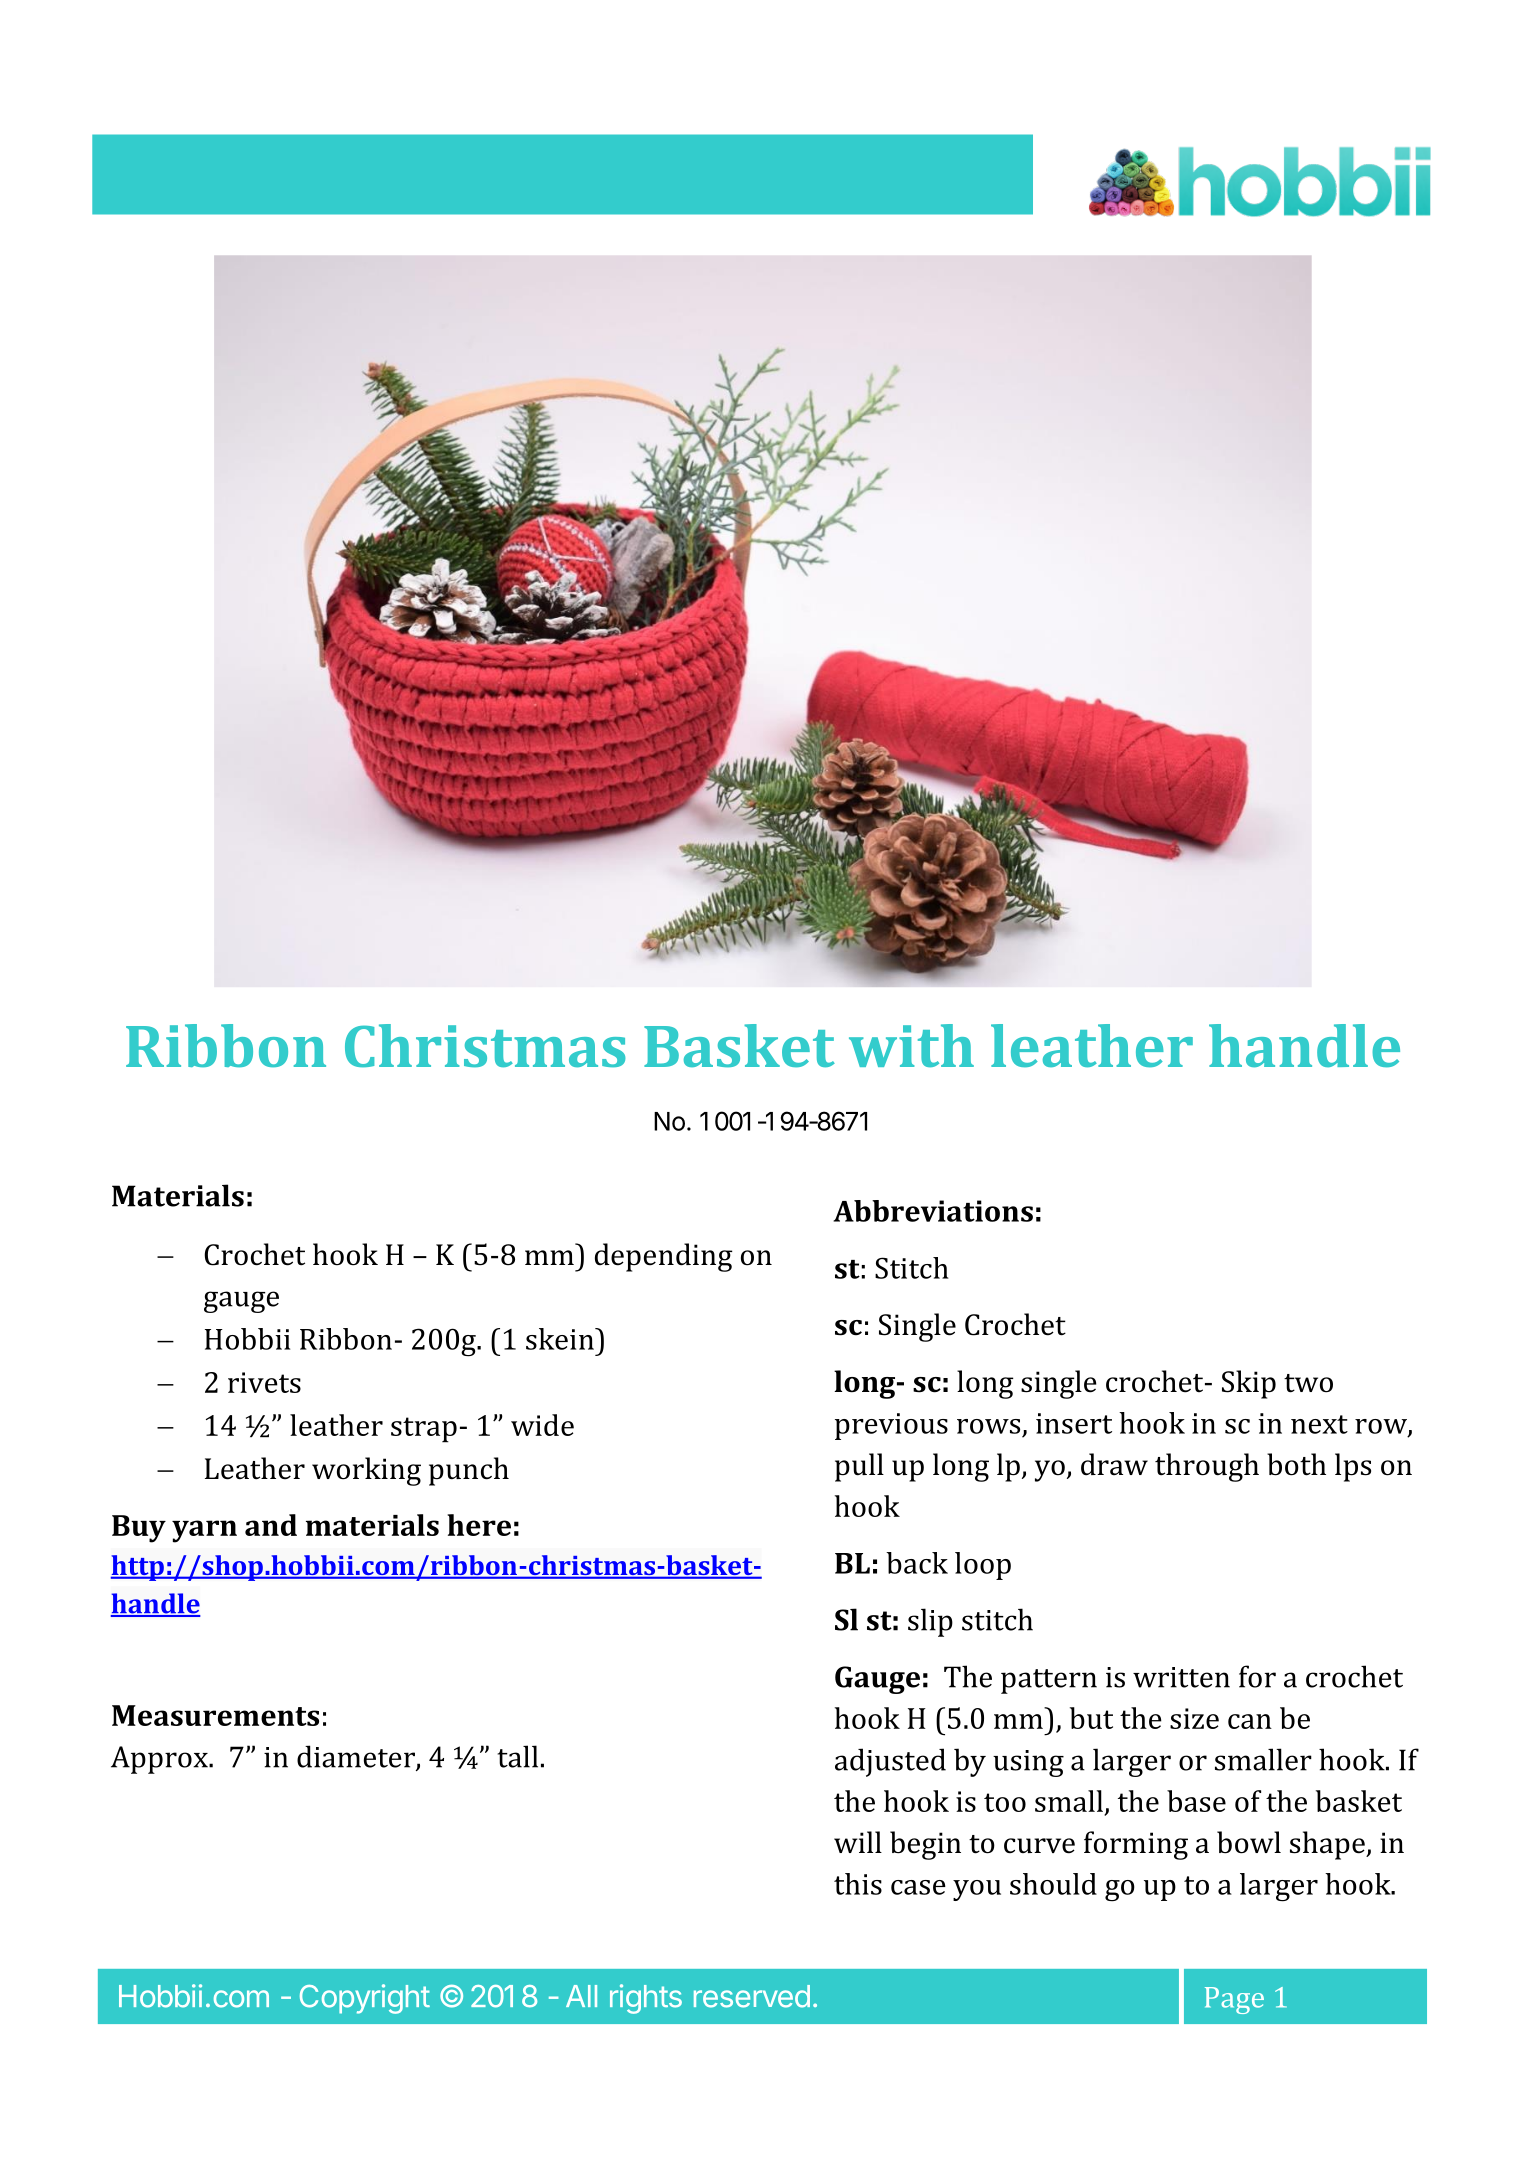 This screenshot has height=2159, width=1526. What do you see at coordinates (890, 1762) in the screenshot?
I see `adjusted` at bounding box center [890, 1762].
